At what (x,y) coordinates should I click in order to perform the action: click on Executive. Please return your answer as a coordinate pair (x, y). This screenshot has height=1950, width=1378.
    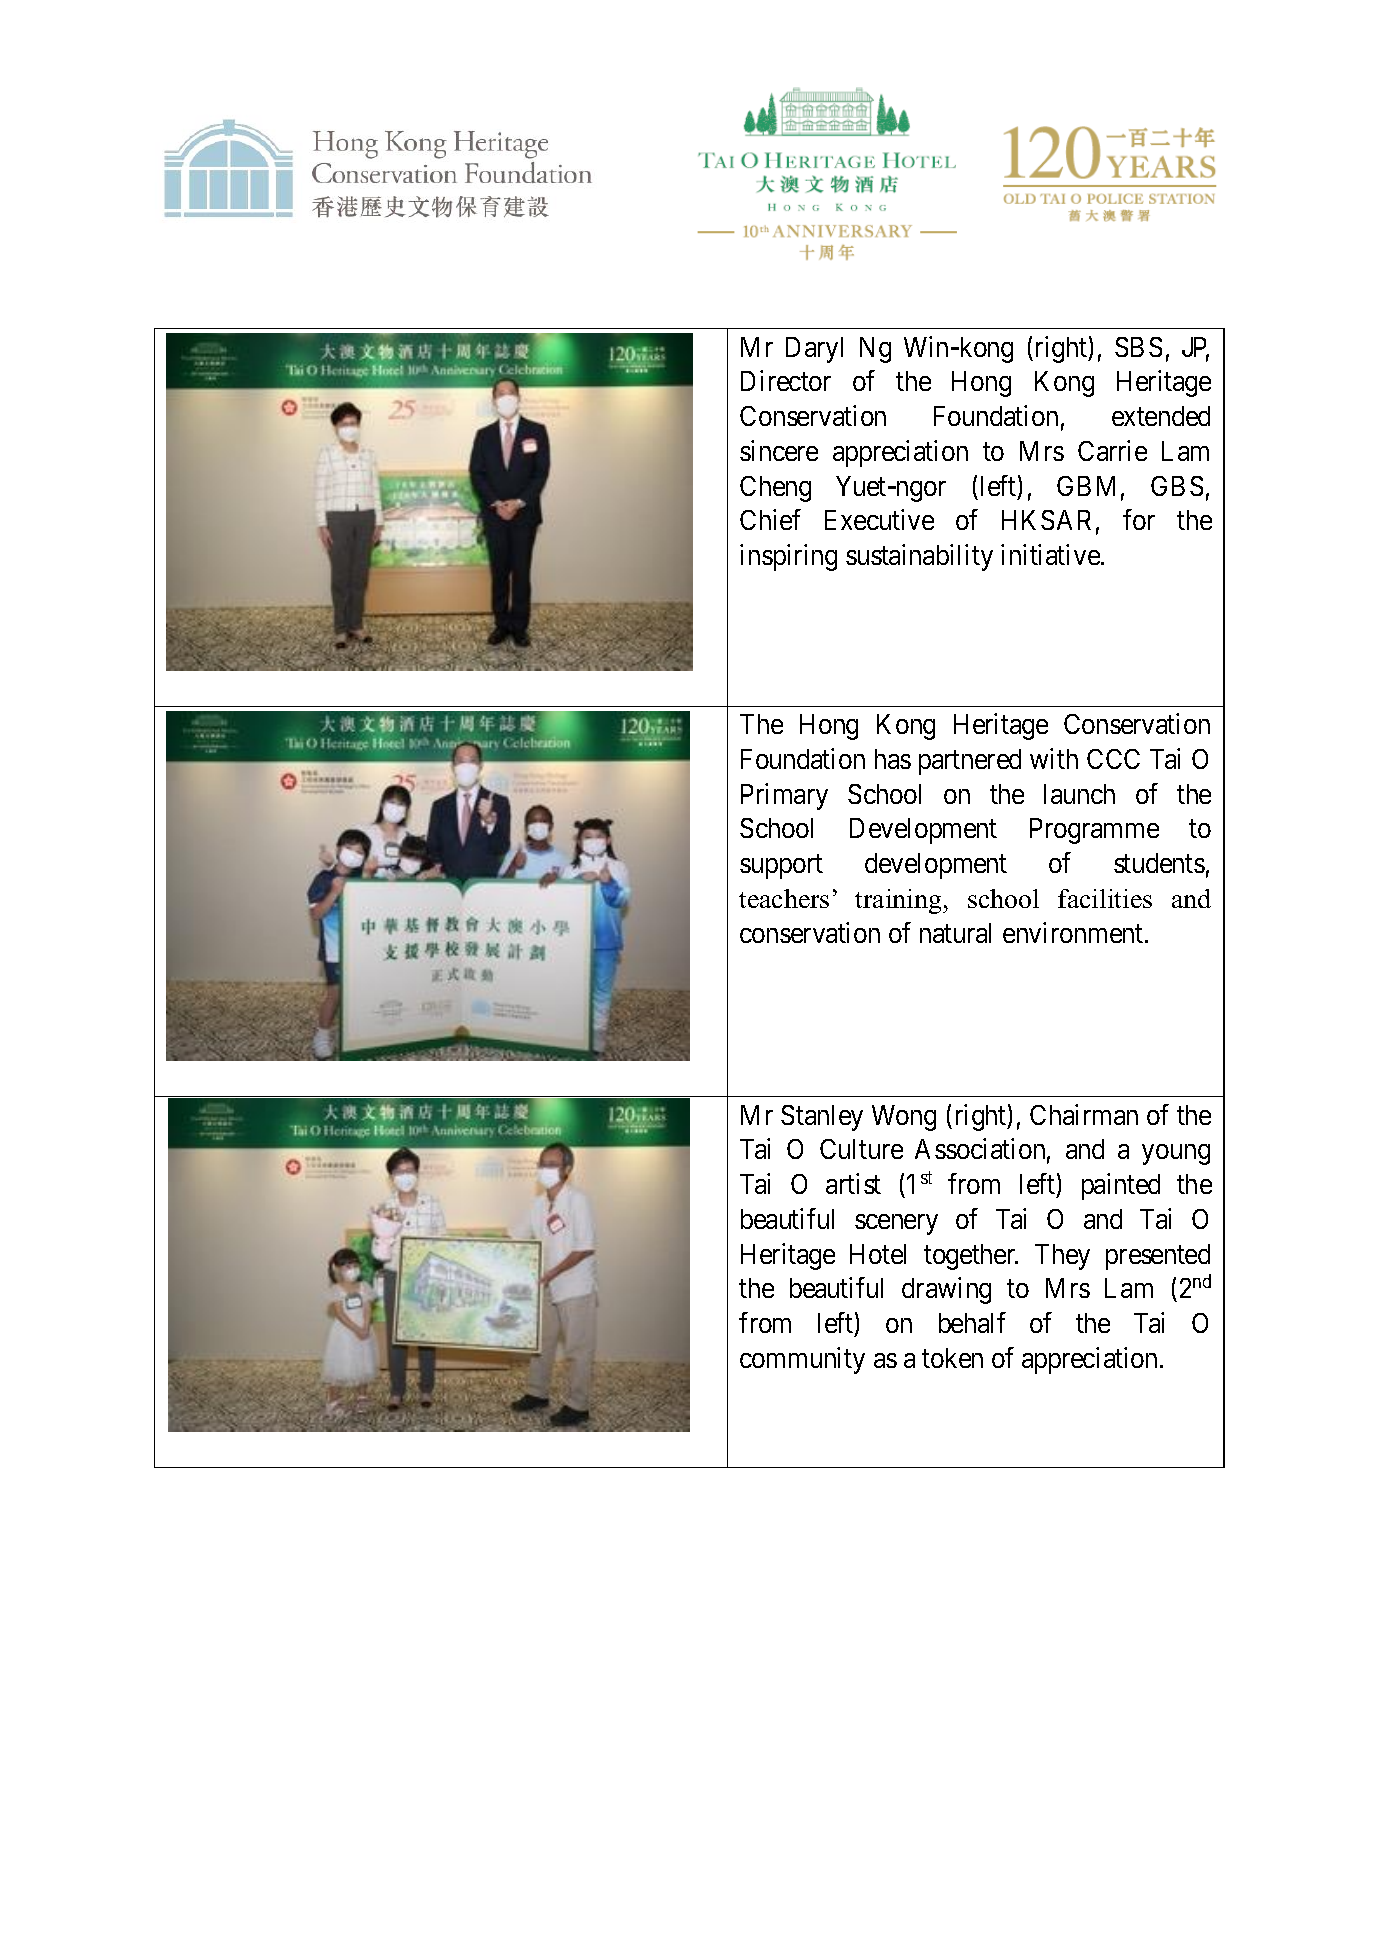
    Looking at the image, I should click on (879, 519).
